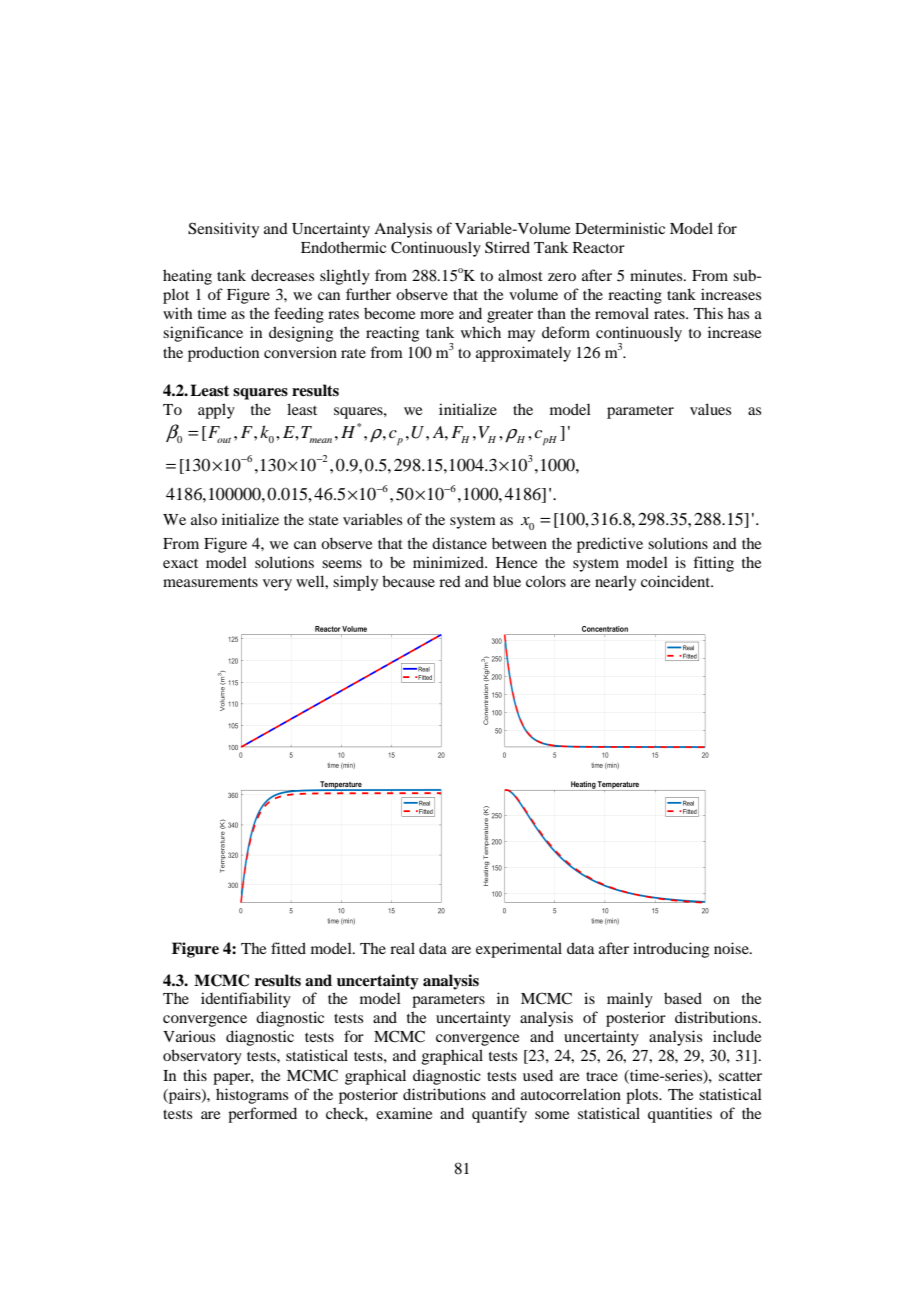 The image size is (924, 1308). I want to click on quantify, so click(499, 1115).
